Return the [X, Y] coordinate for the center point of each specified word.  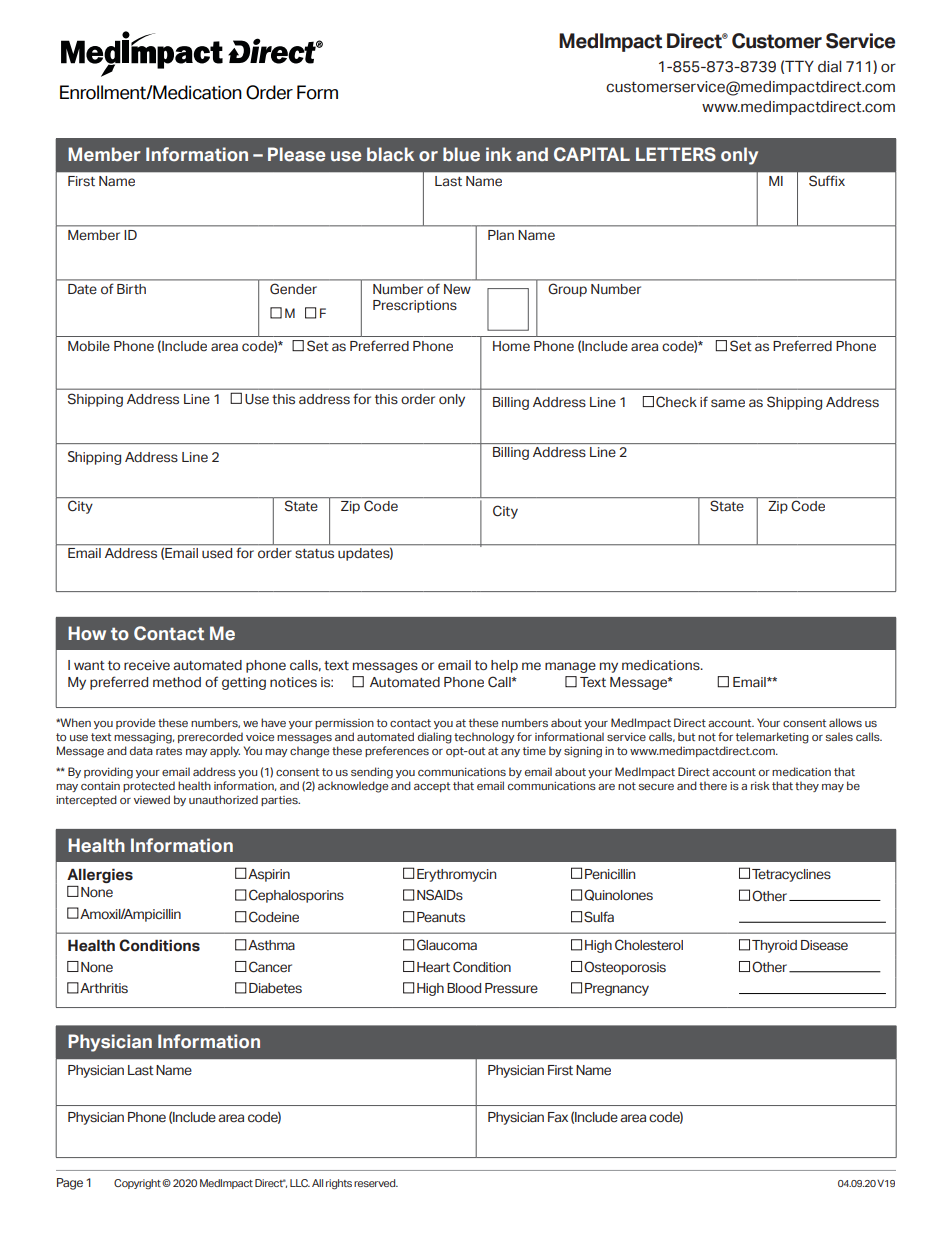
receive [147, 665]
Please [296, 154]
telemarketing [772, 738]
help [504, 666]
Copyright [138, 1184]
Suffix [827, 181]
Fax [558, 1117]
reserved [376, 1183]
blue [461, 154]
